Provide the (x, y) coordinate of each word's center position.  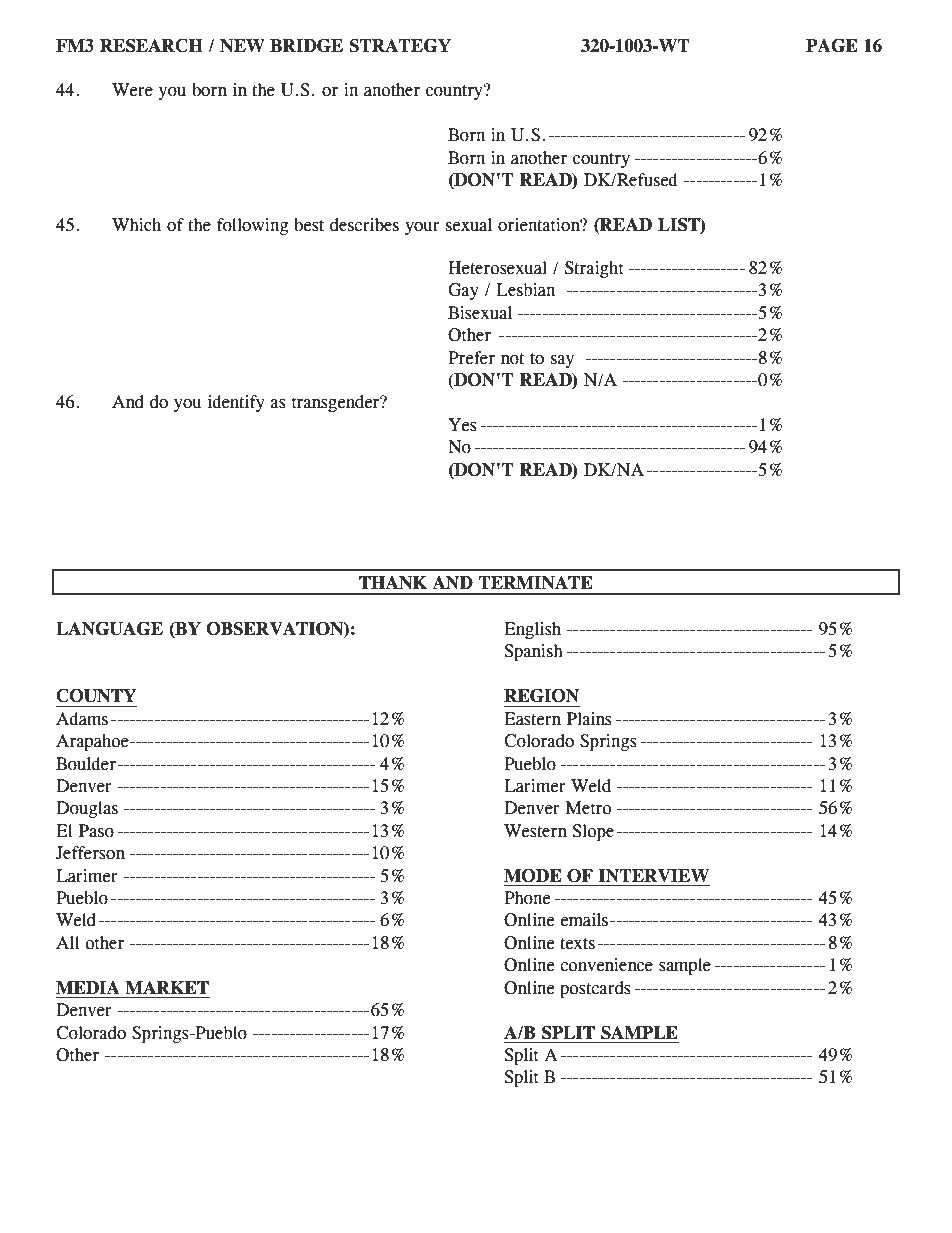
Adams (82, 719)
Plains (589, 719)
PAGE (832, 46)
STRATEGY (400, 46)
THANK (393, 582)
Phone (527, 898)
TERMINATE (535, 582)
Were (132, 90)
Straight (594, 269)
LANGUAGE (109, 629)
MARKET (167, 987)
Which (136, 225)
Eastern (532, 719)
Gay (463, 291)
